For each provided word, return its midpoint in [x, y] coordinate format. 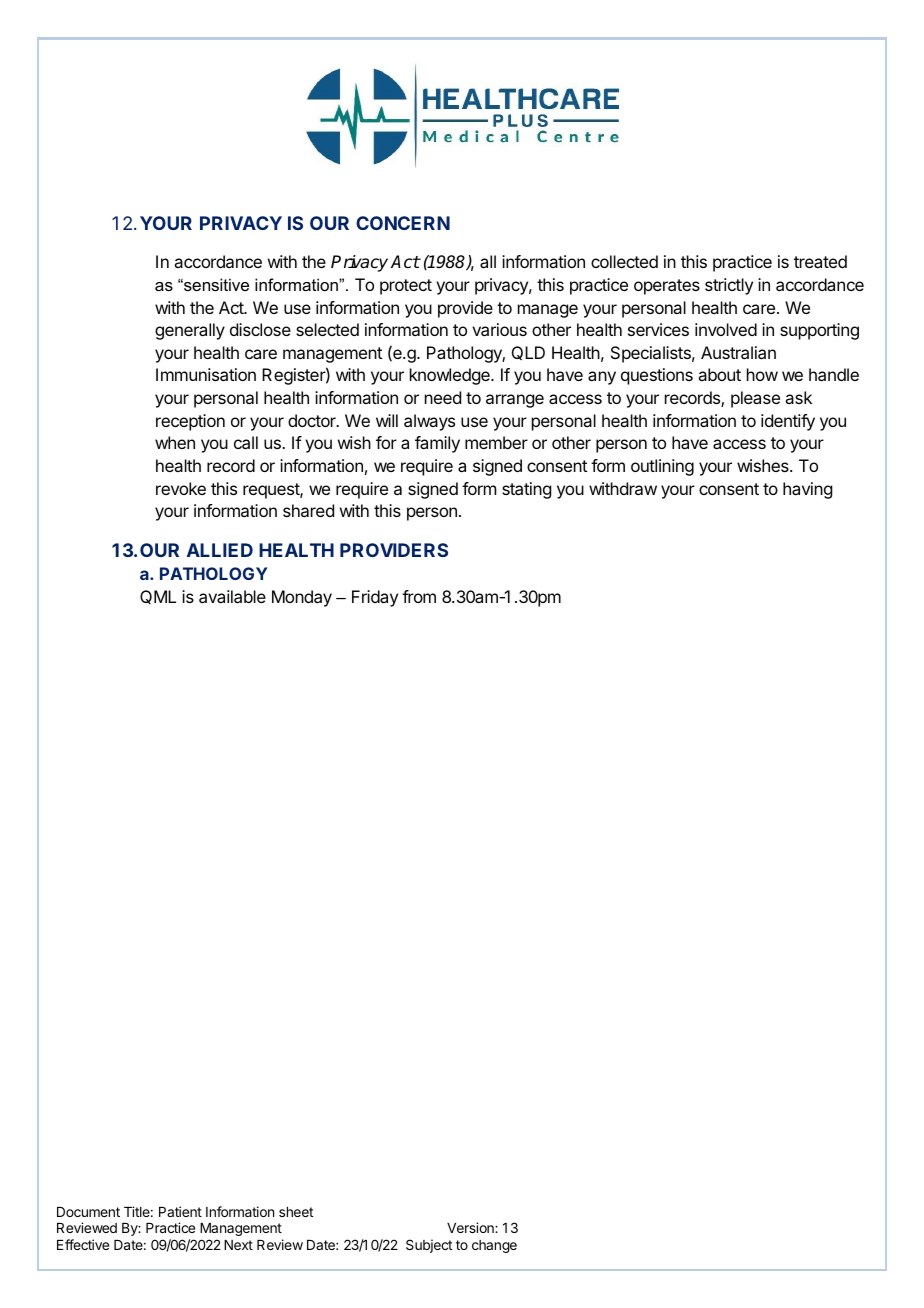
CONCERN [403, 223]
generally [190, 331]
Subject [429, 1246]
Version [471, 1227]
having [807, 490]
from [419, 596]
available [232, 596]
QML [158, 597]
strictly [729, 286]
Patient [180, 1211]
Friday [375, 598]
